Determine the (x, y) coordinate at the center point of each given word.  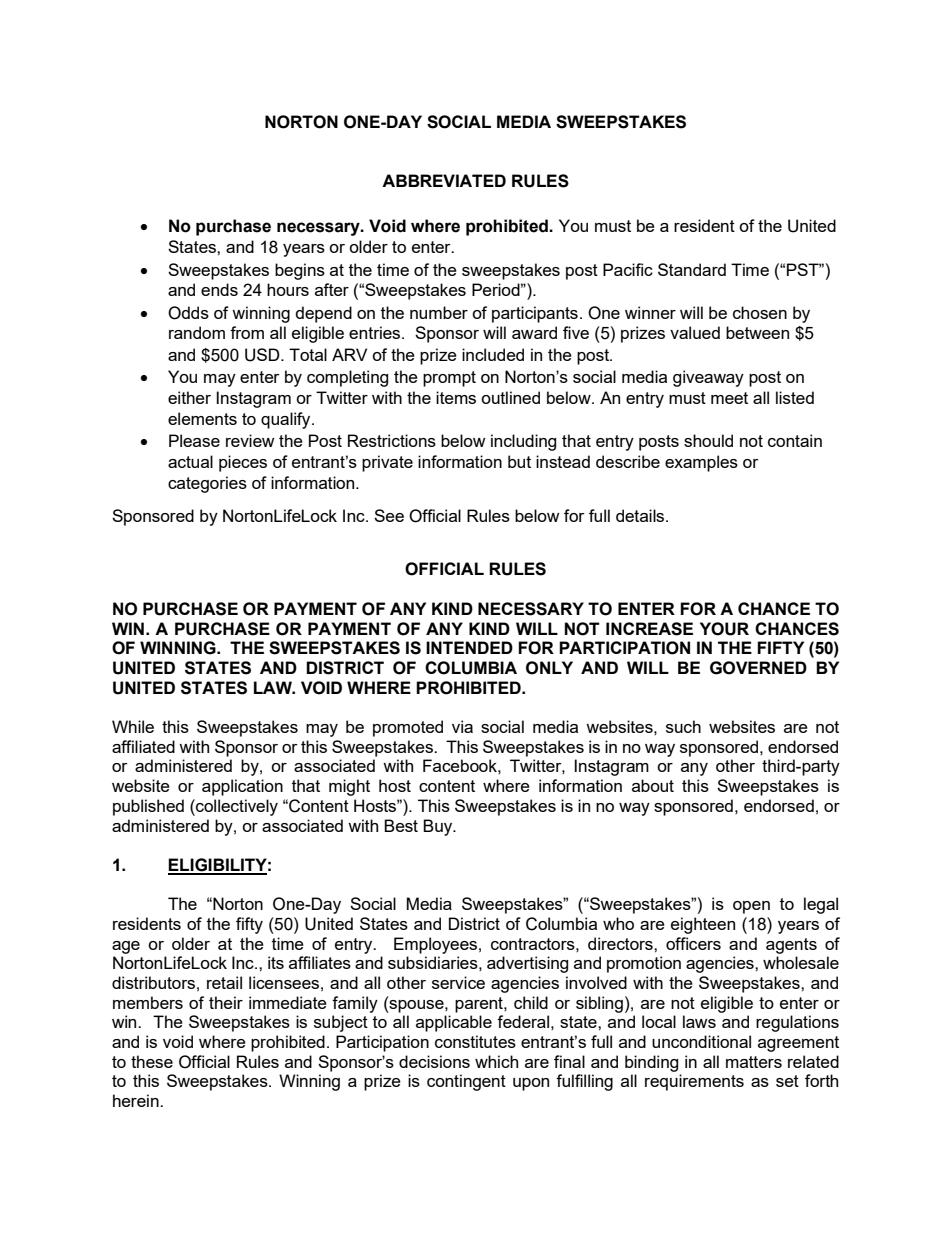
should (708, 440)
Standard (692, 269)
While (133, 726)
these (152, 1061)
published (148, 807)
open (751, 907)
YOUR (724, 629)
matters (754, 1062)
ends (219, 289)
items (456, 397)
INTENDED (469, 647)
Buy (439, 827)
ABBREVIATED (444, 180)
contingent (466, 1082)
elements (202, 418)
